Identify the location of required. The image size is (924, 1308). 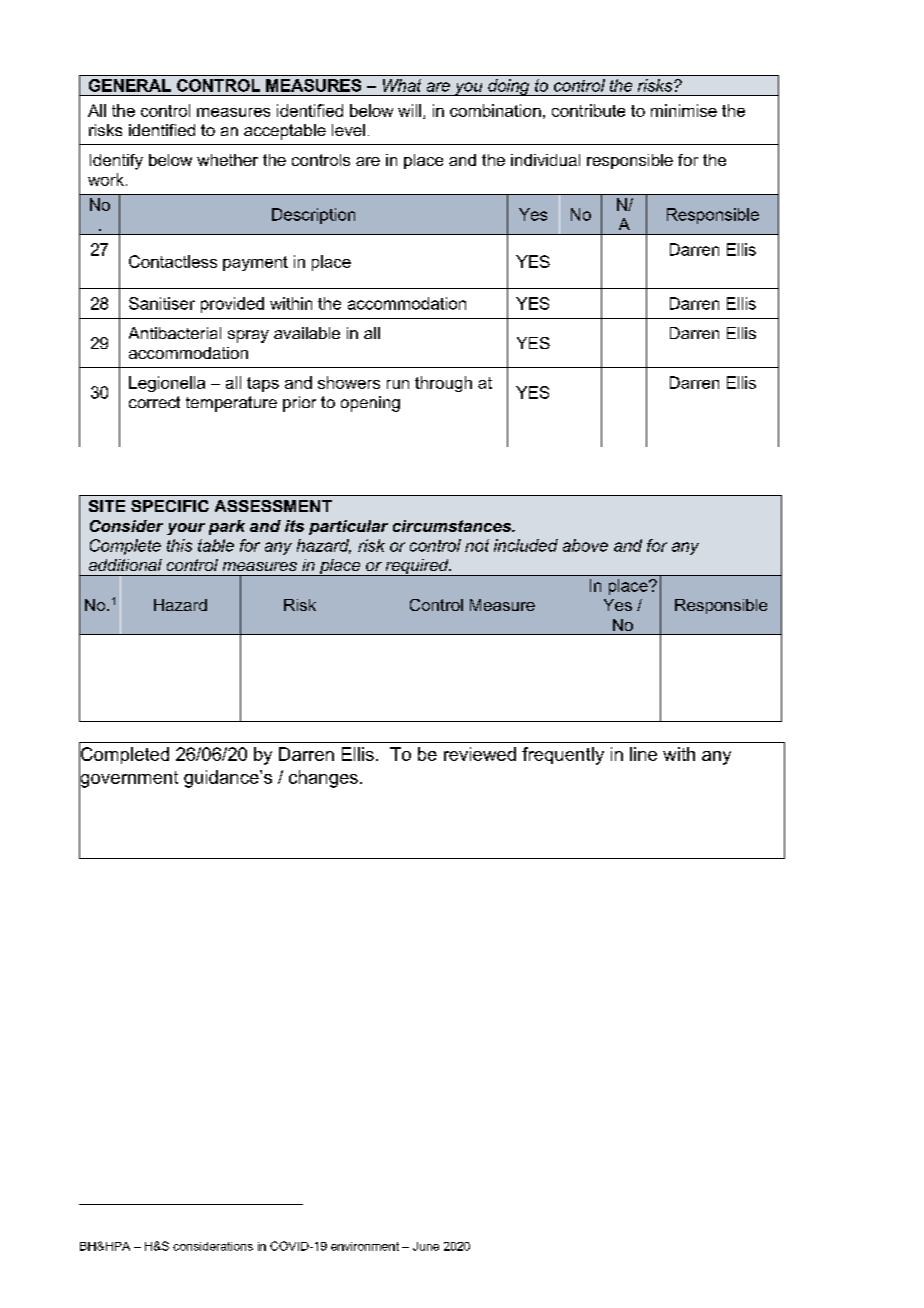
(417, 567).
